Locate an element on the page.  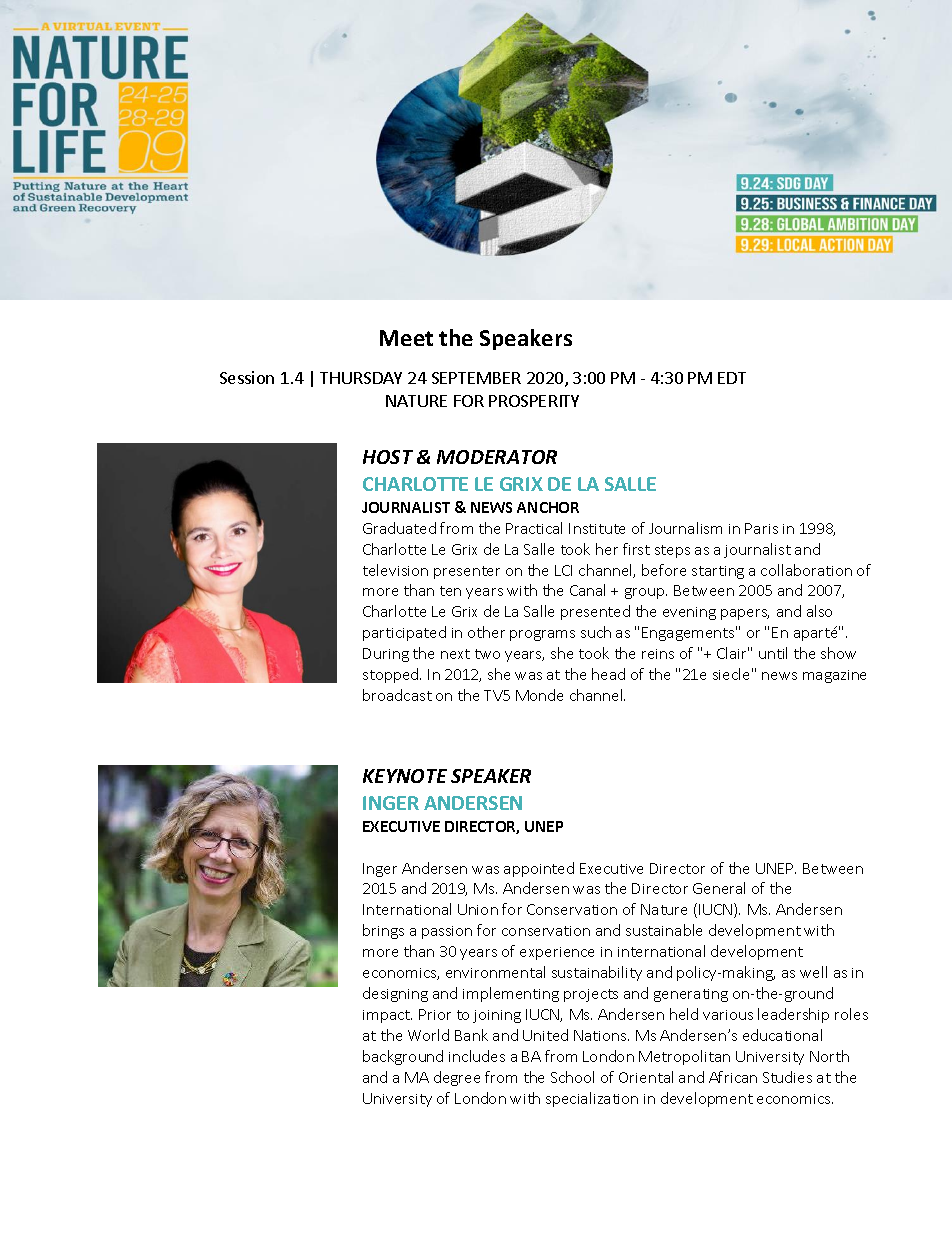
Monde is located at coordinates (539, 695).
